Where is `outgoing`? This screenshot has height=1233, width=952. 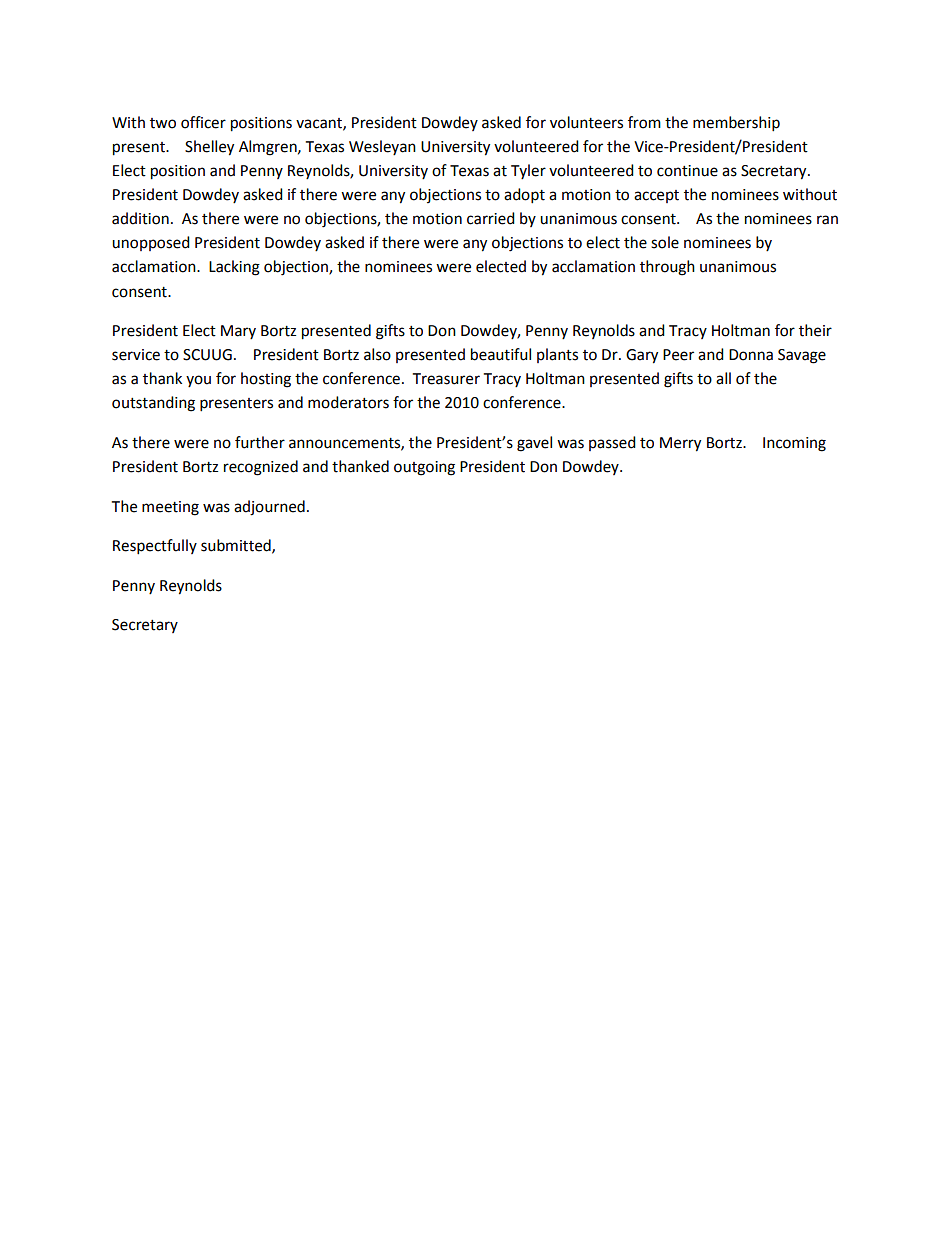 outgoing is located at coordinates (424, 468).
